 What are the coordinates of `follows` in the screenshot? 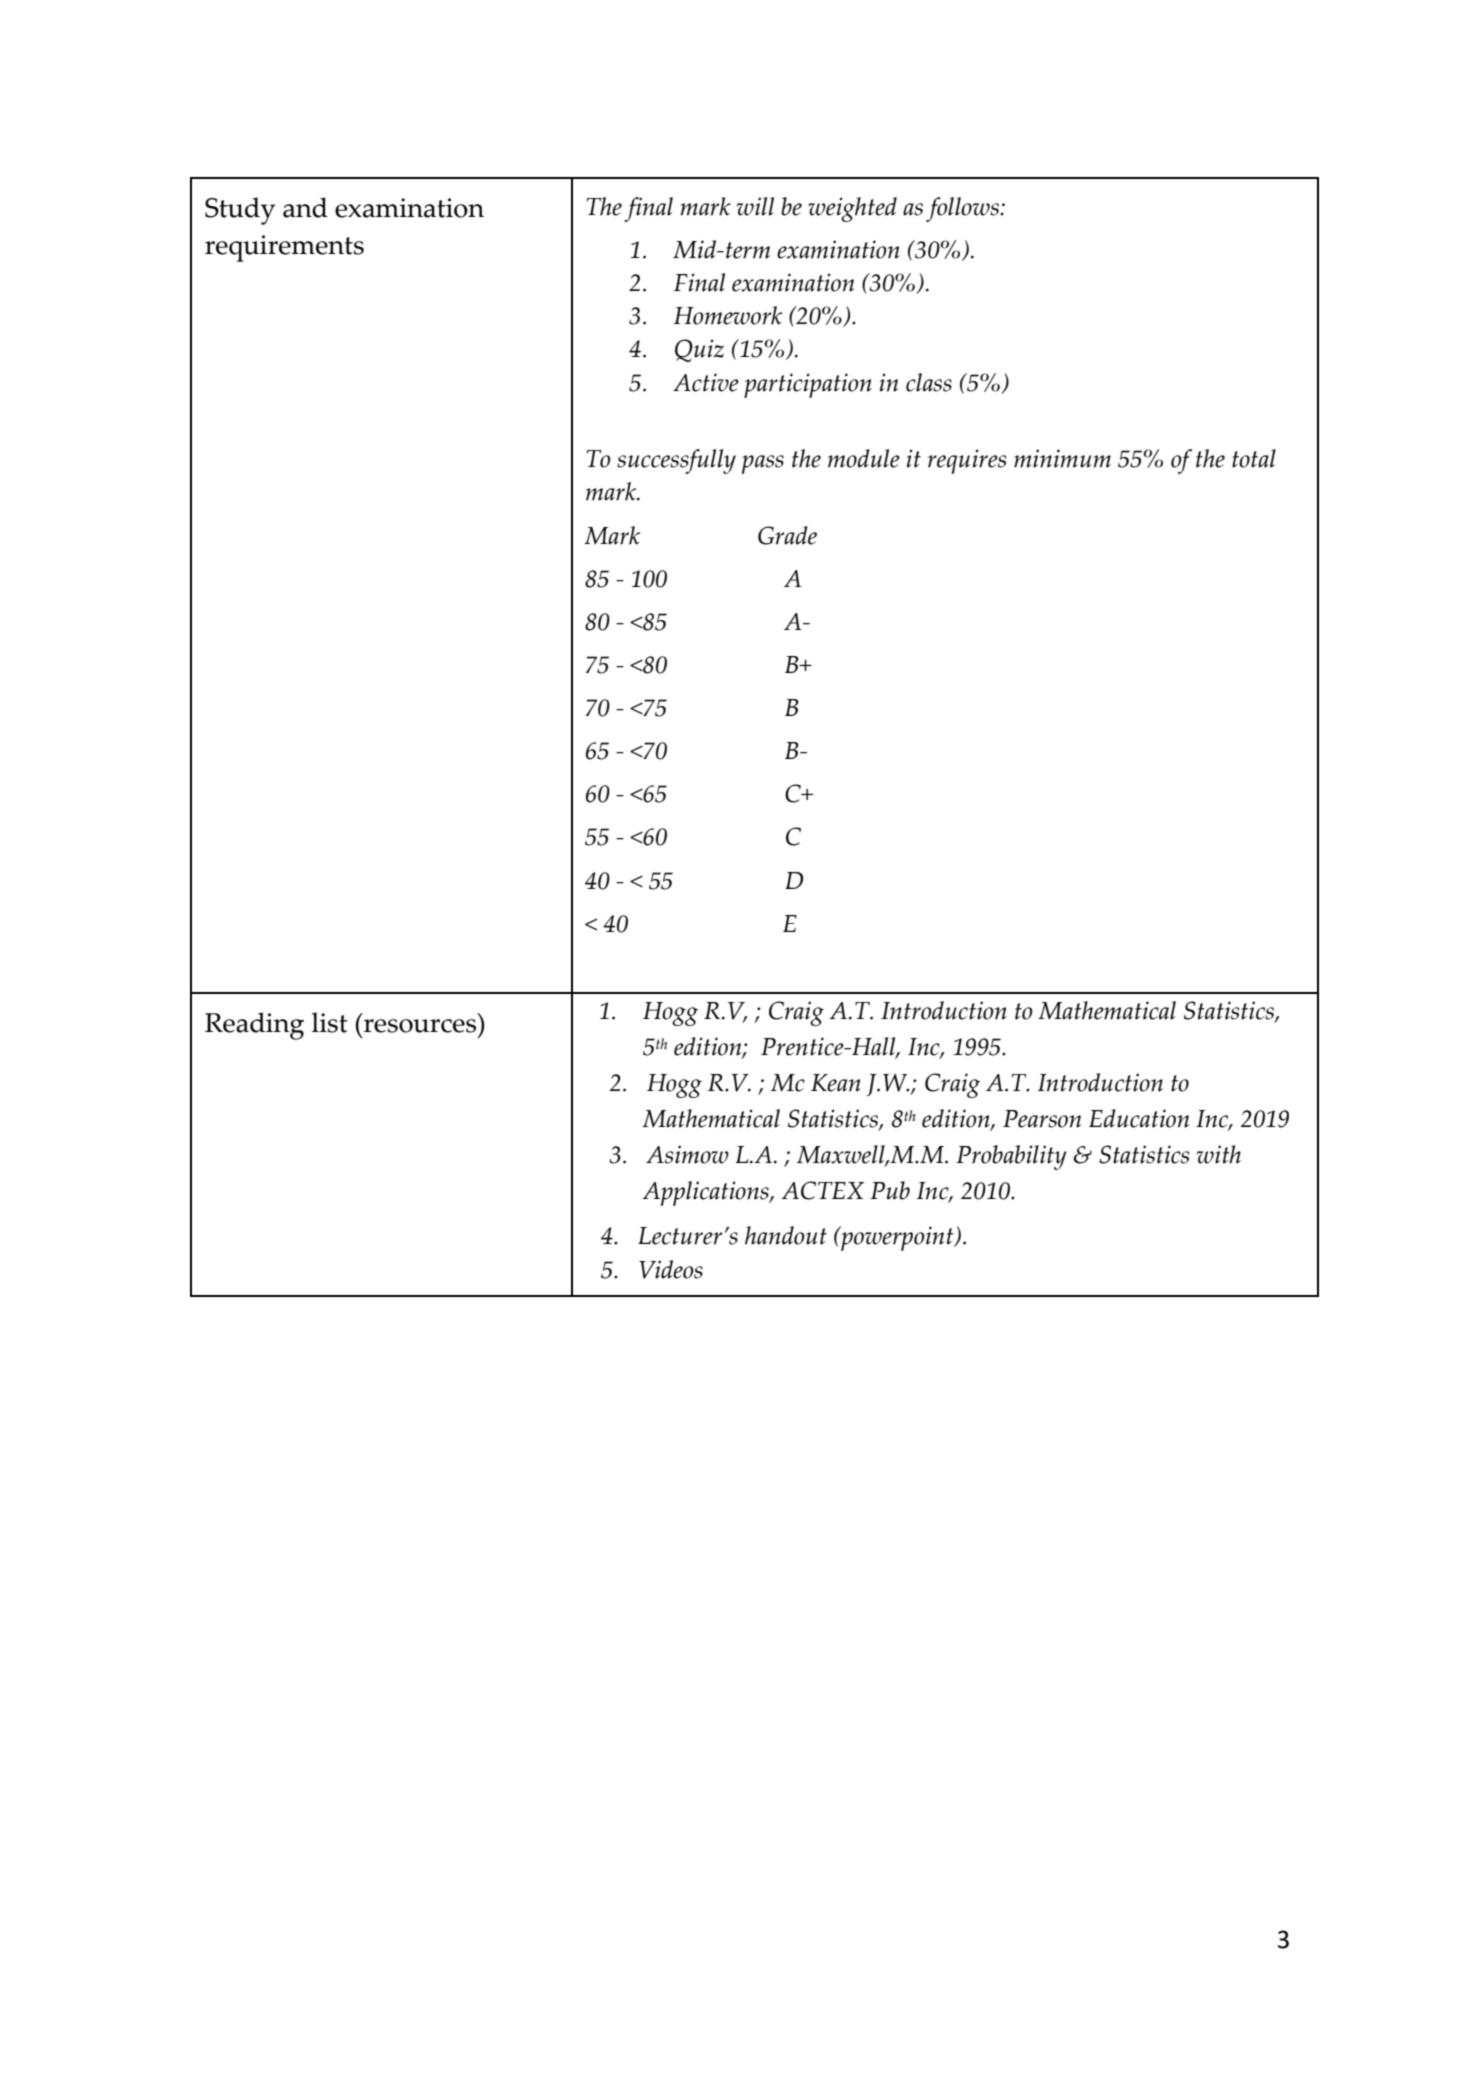 It's located at (963, 209).
